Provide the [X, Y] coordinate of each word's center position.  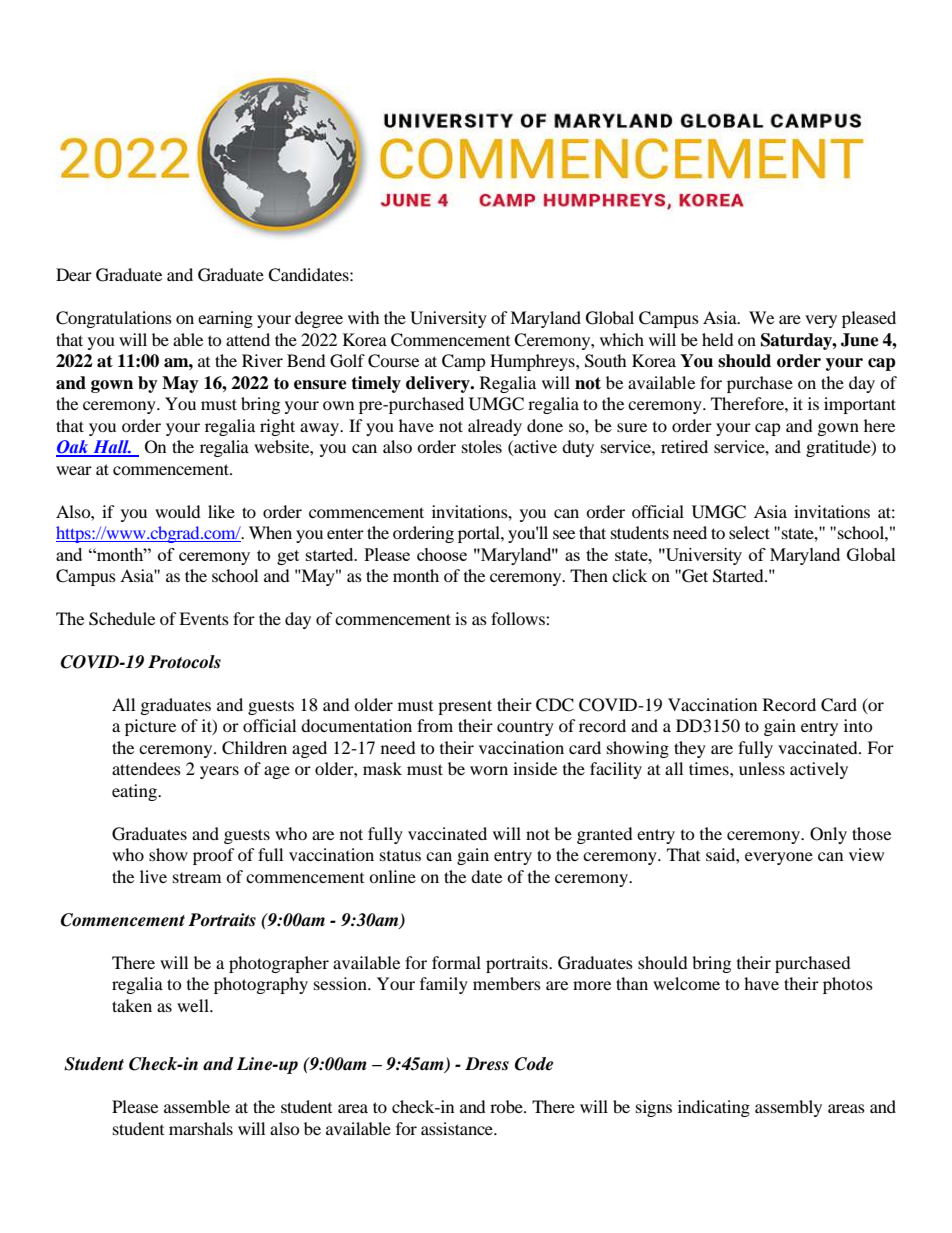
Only [828, 835]
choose [442, 554]
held [718, 339]
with [364, 317]
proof [214, 856]
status [400, 855]
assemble [197, 1106]
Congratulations [114, 319]
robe [507, 1106]
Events [204, 618]
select [749, 532]
